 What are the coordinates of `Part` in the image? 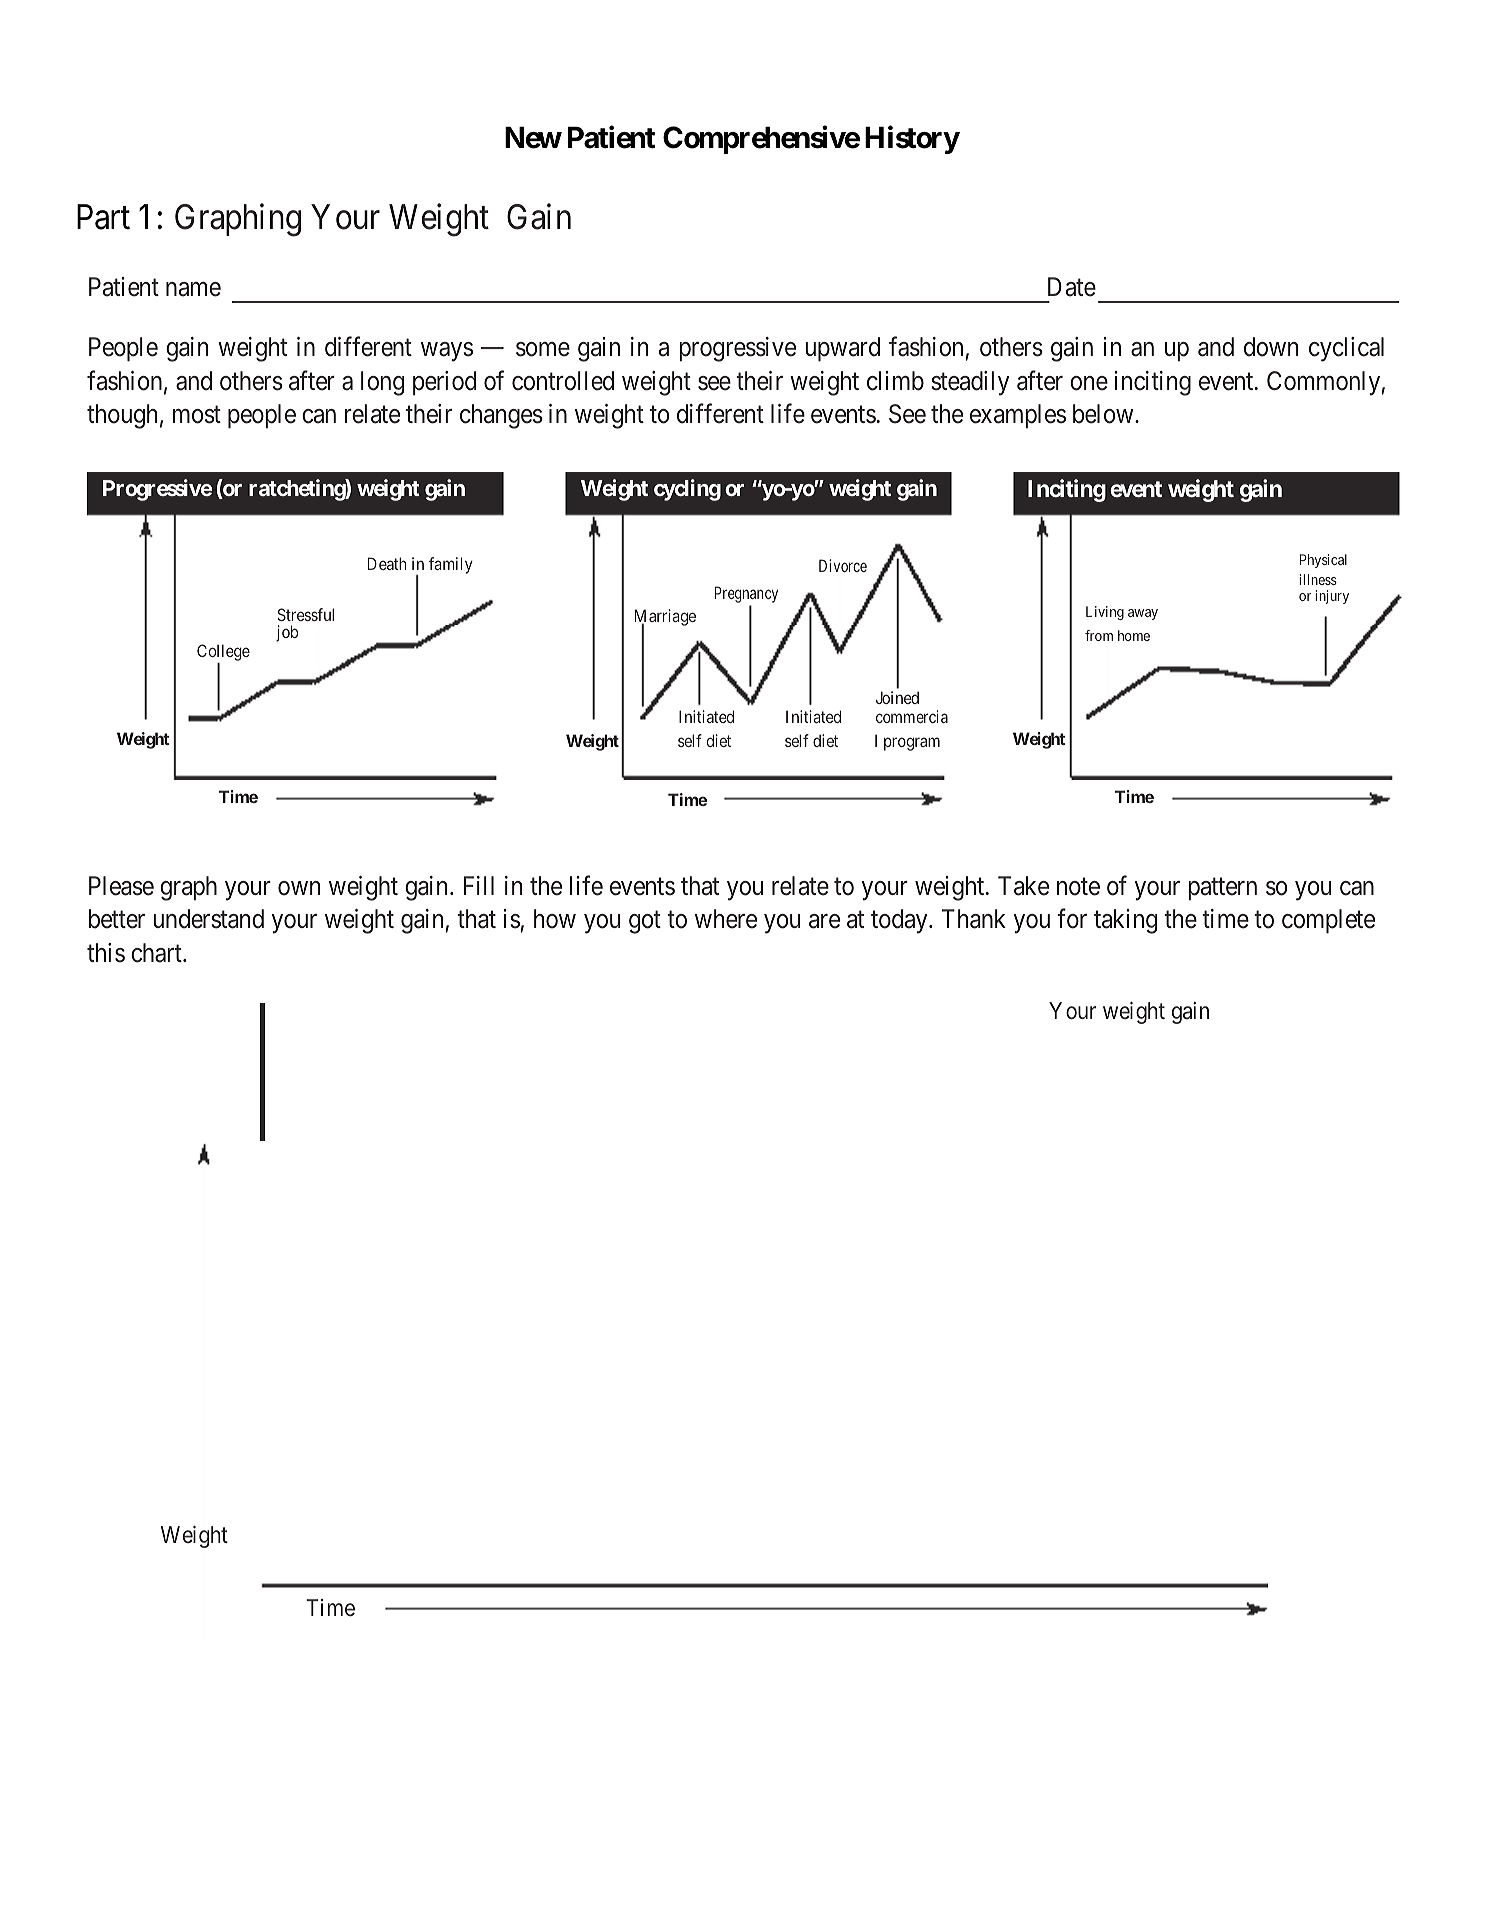 It's located at (103, 217).
